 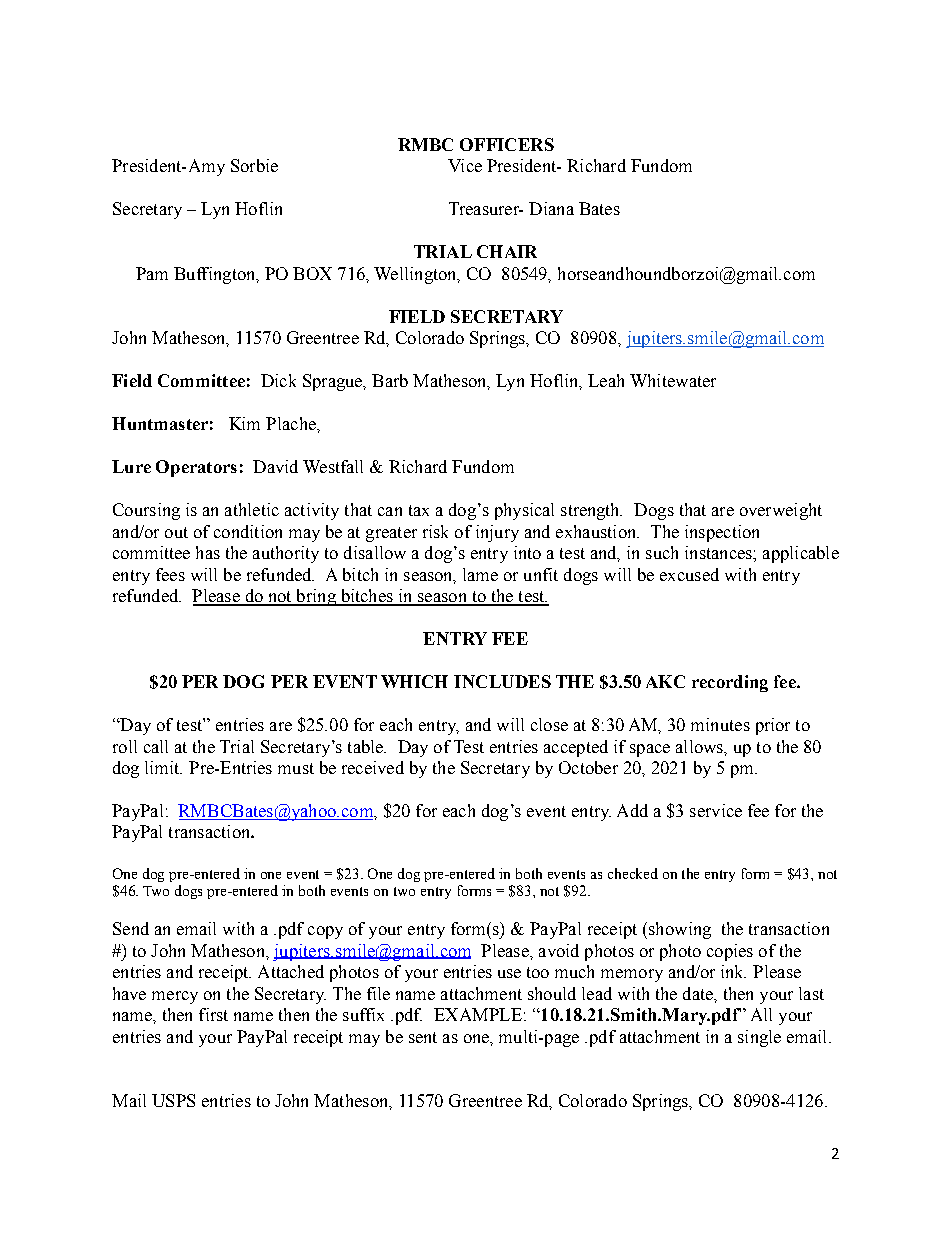 I want to click on overweight, so click(x=781, y=511).
